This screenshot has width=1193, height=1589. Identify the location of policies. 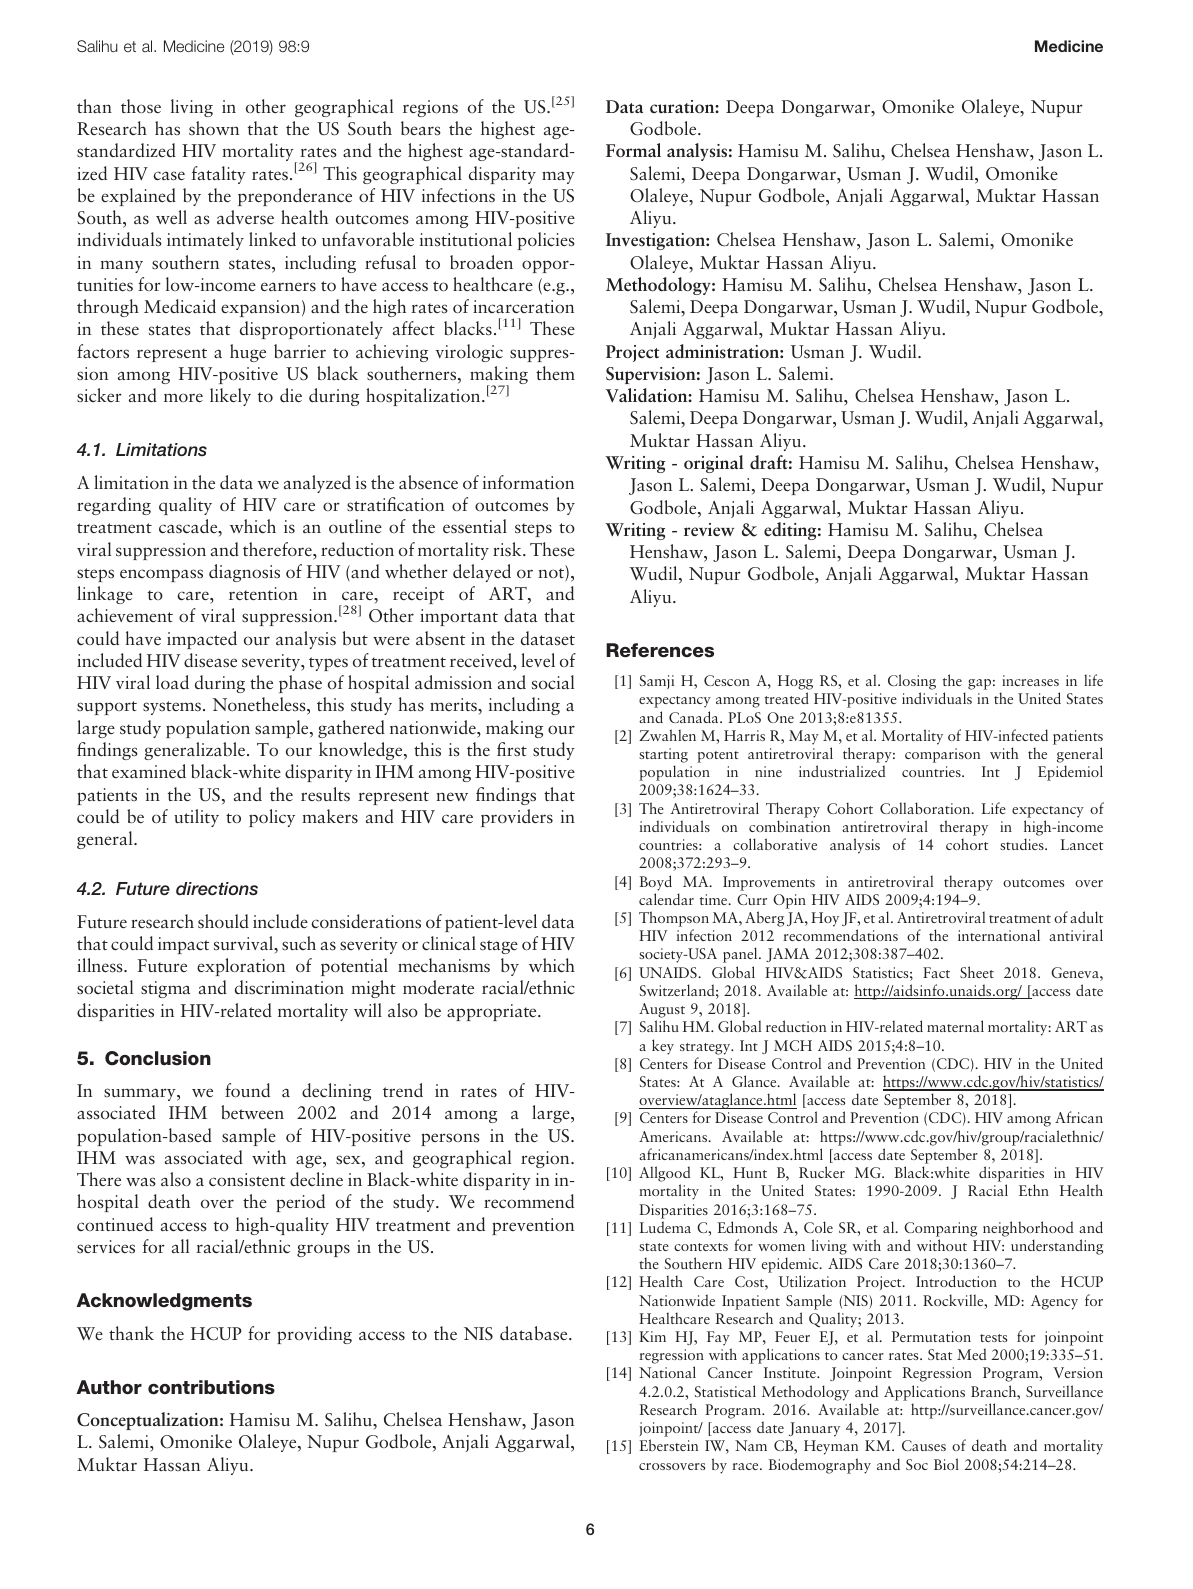
(546, 241).
